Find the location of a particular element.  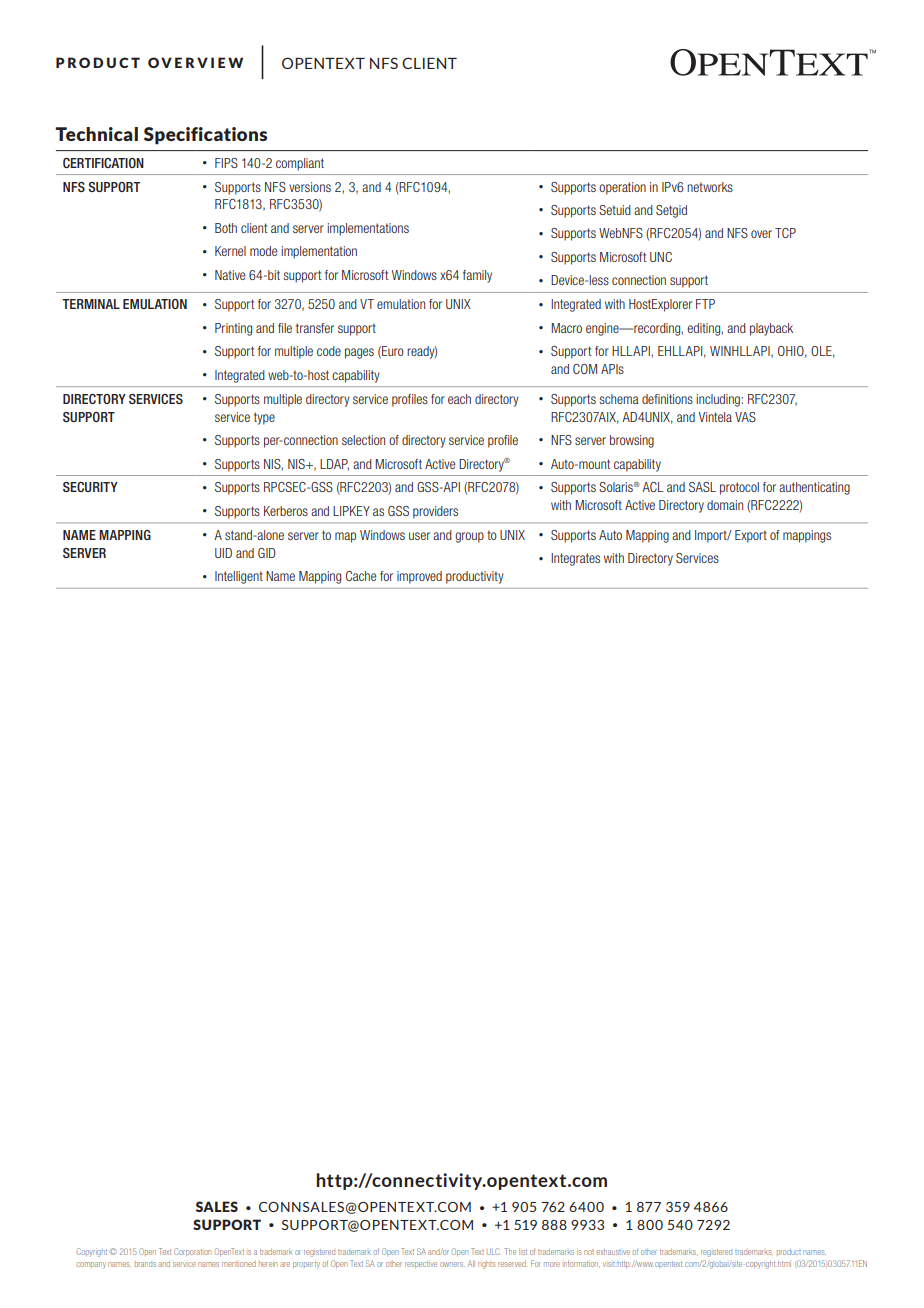

family is located at coordinates (477, 276).
